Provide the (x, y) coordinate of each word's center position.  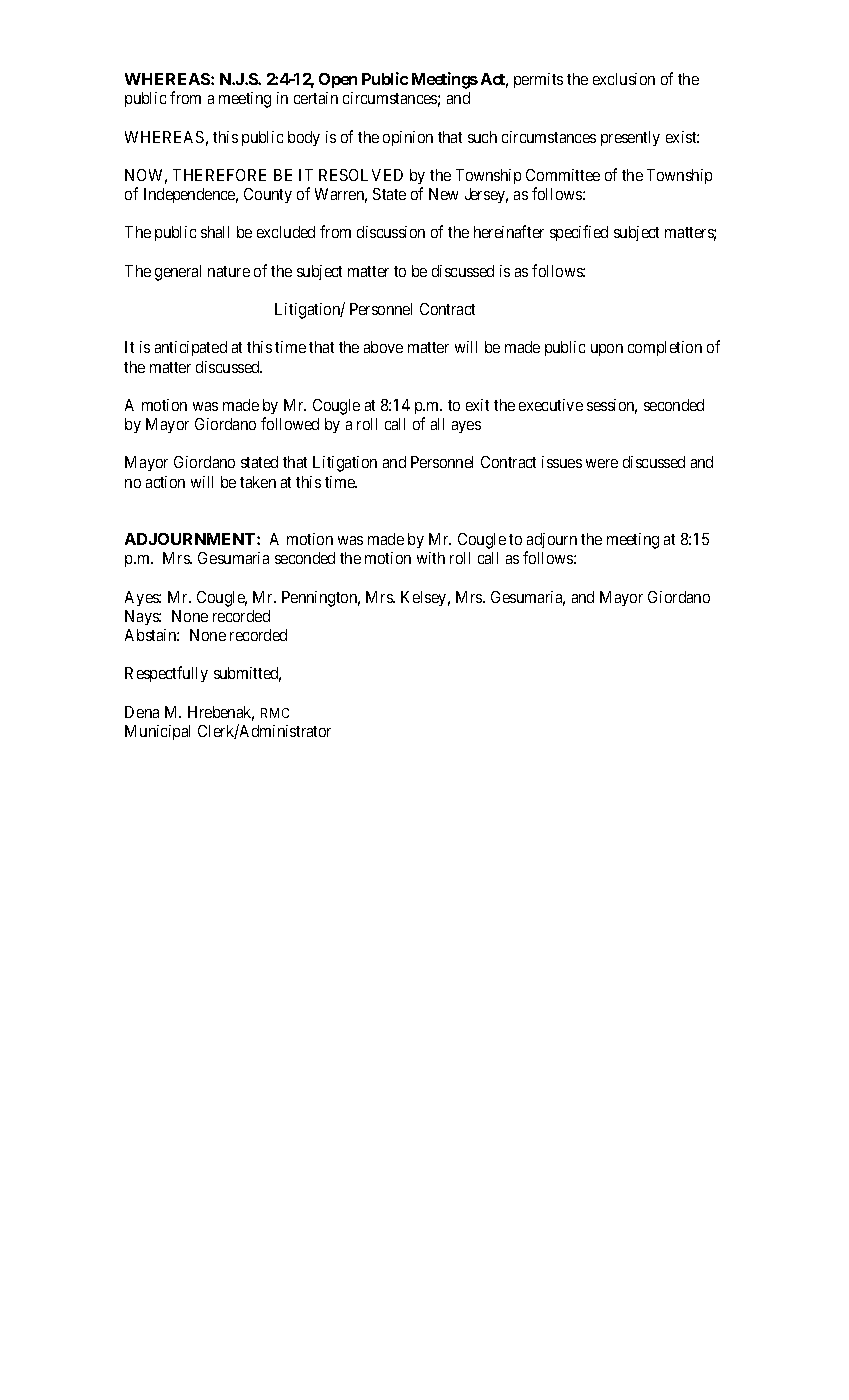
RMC (275, 713)
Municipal (157, 732)
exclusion (624, 79)
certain (316, 98)
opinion (408, 138)
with (431, 558)
